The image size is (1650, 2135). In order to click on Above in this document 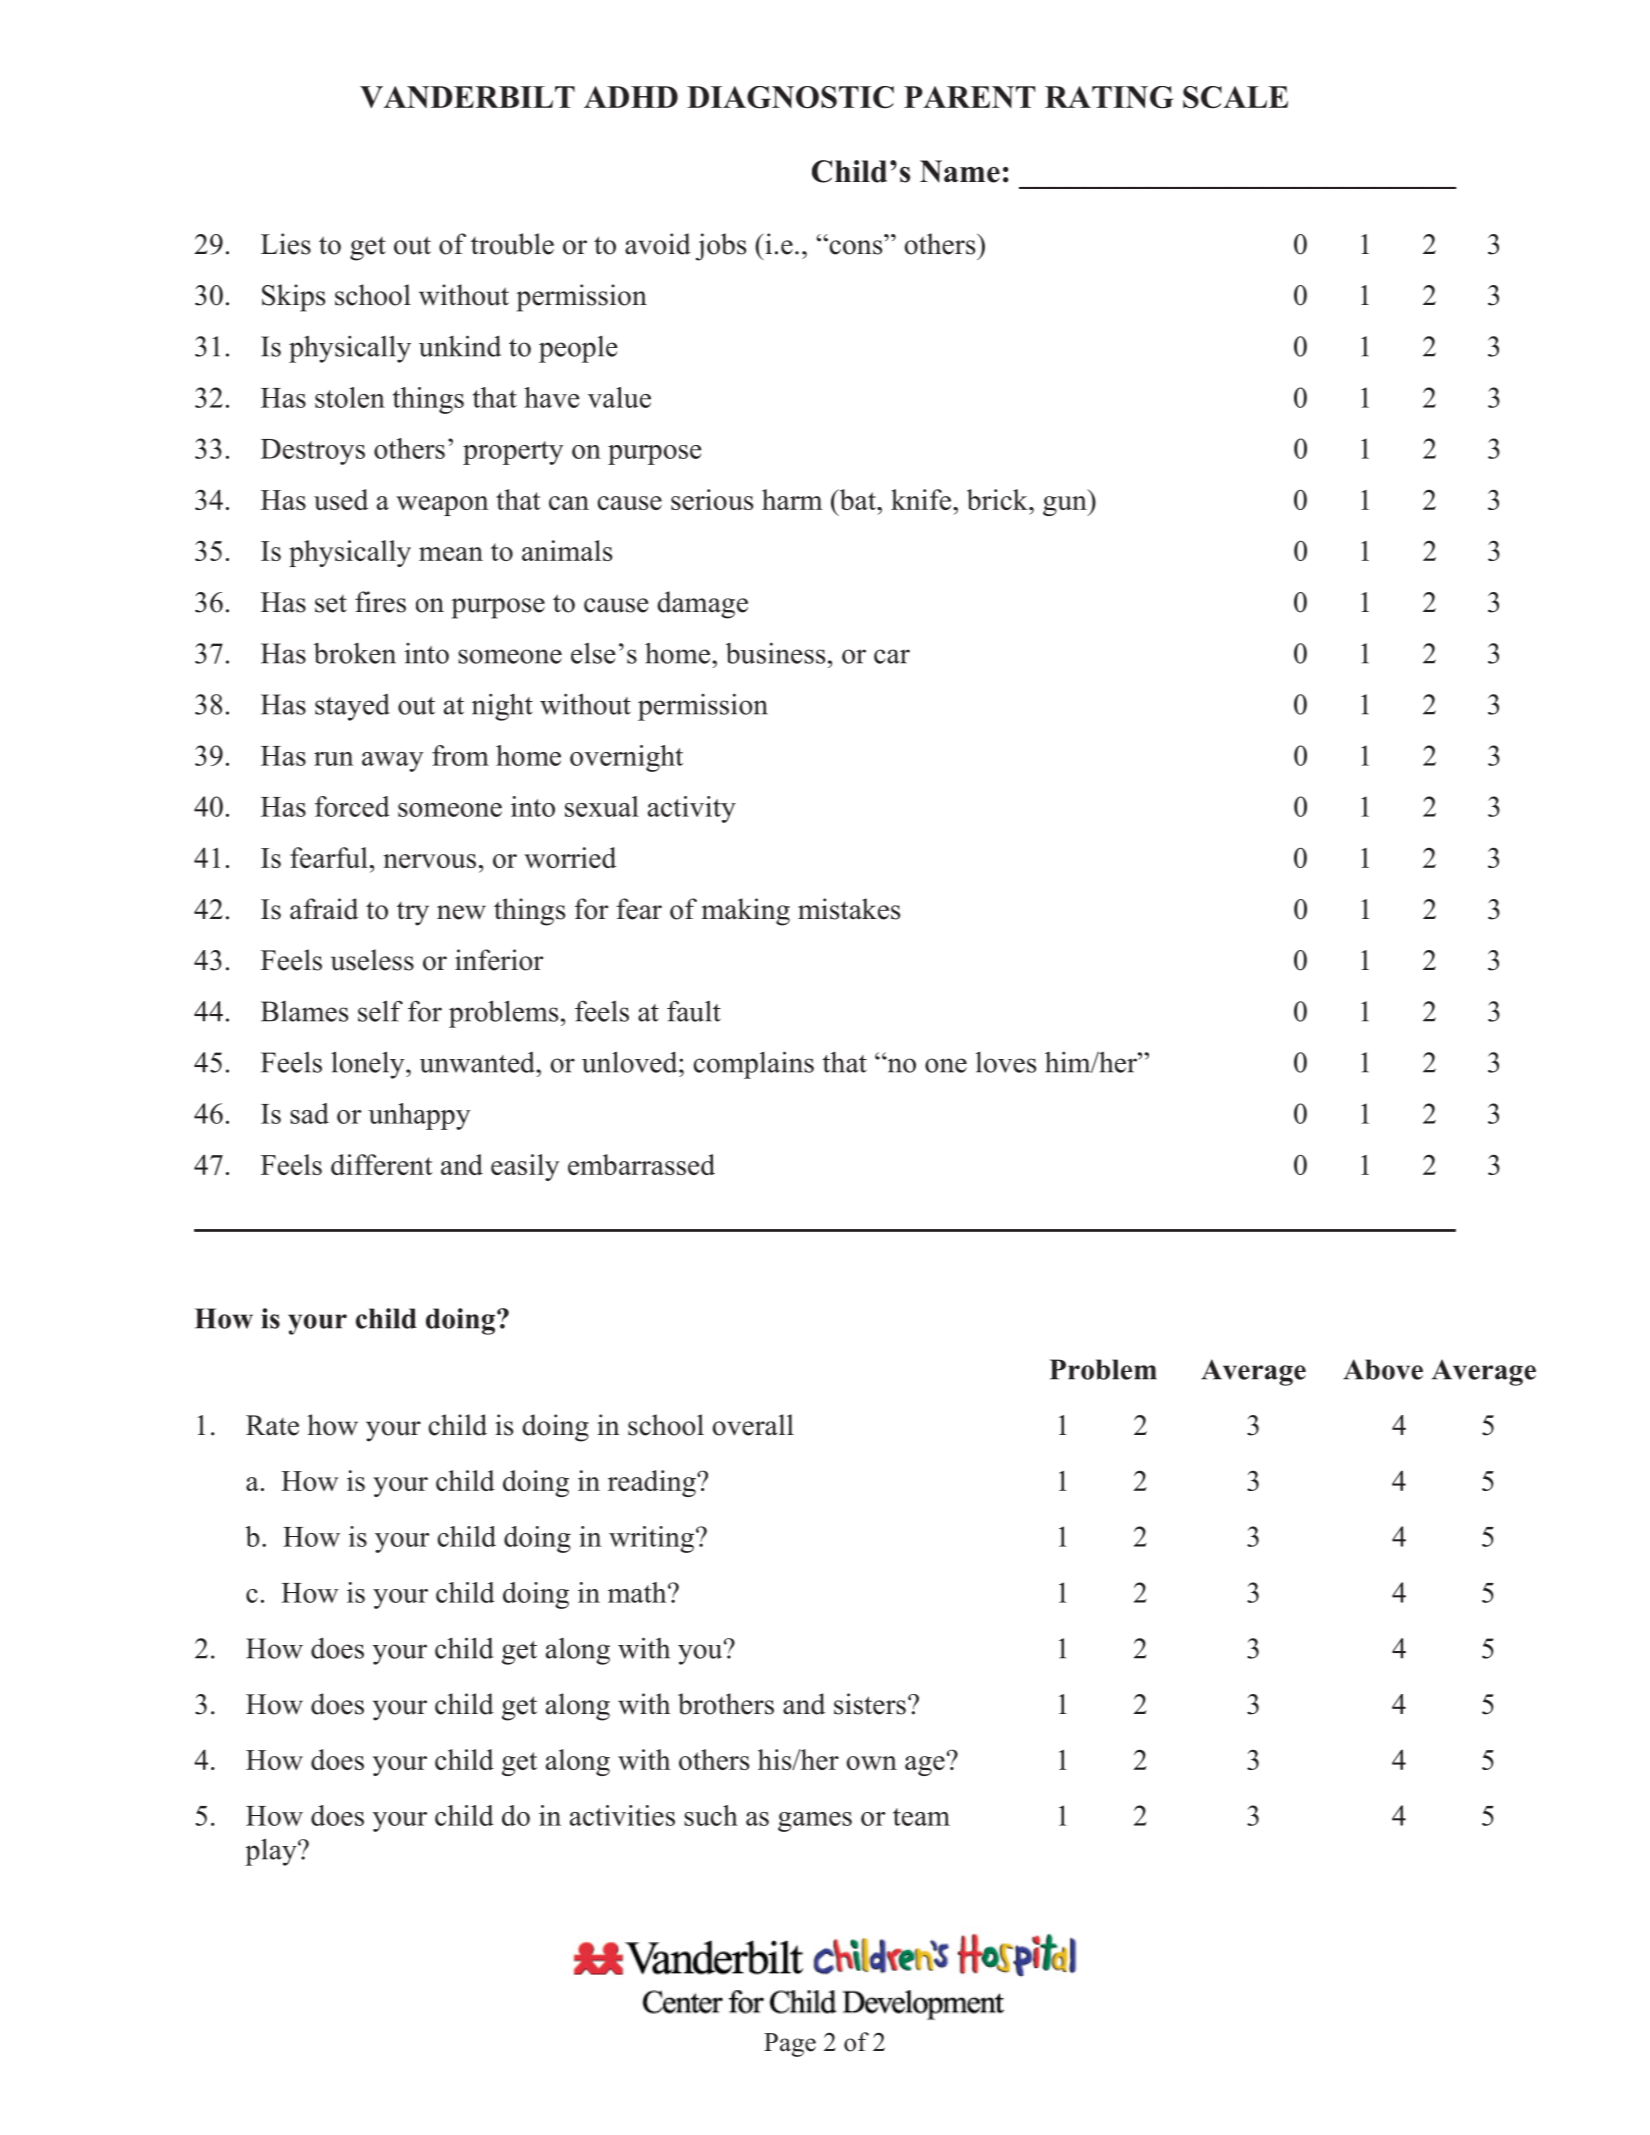, I will do `click(1383, 1369)`.
